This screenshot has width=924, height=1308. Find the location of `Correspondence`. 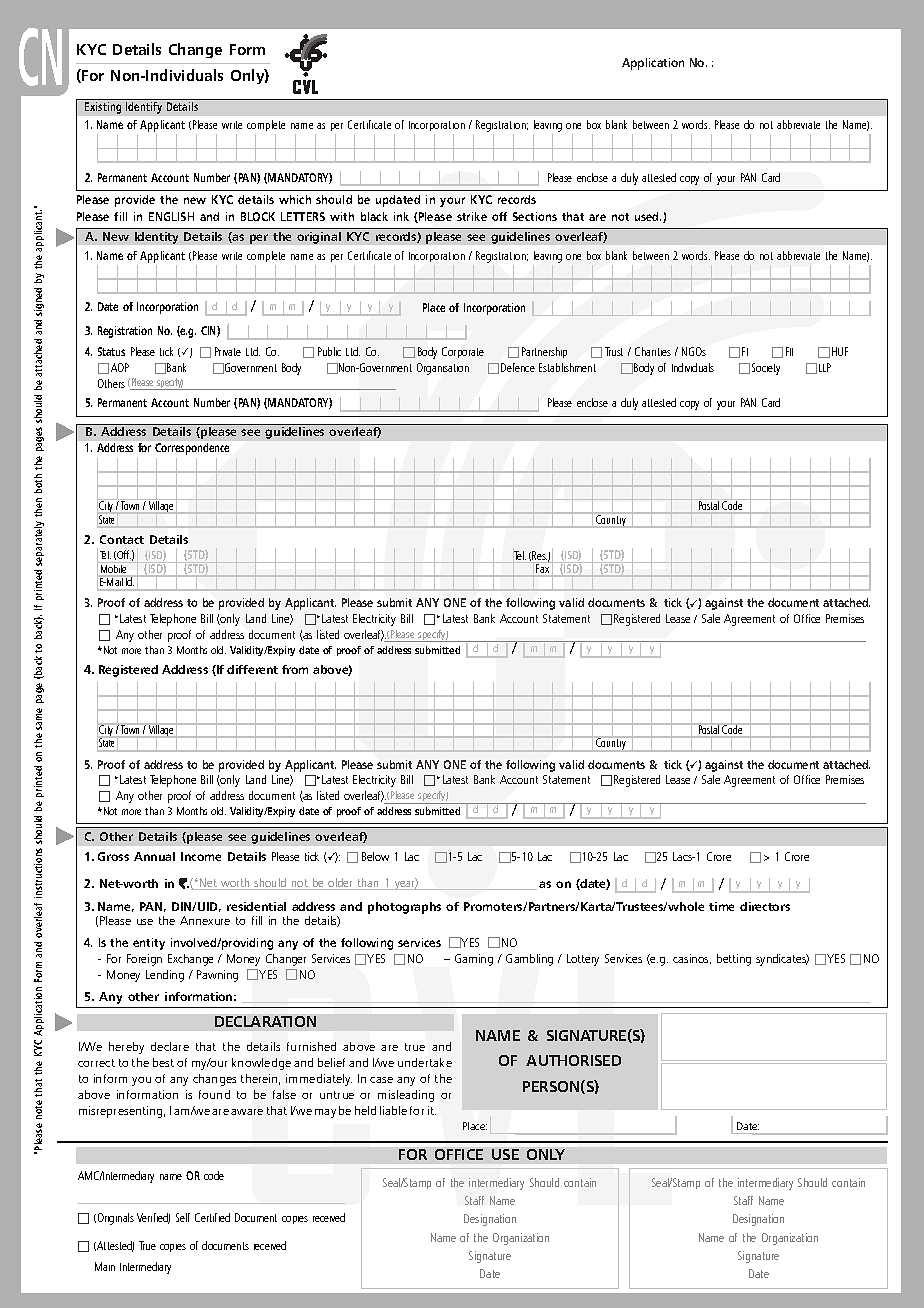

Correspondence is located at coordinates (192, 449).
